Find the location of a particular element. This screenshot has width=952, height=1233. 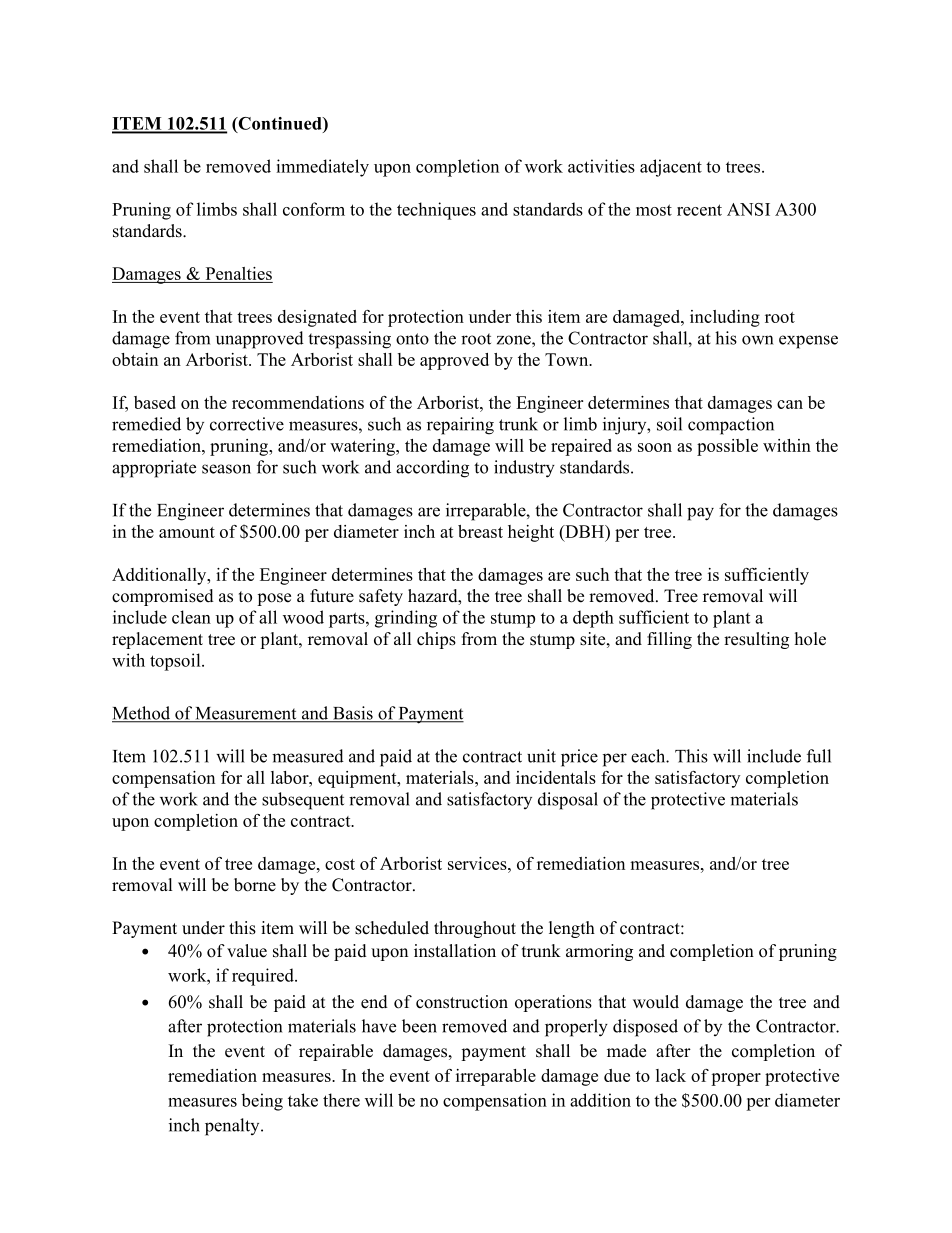

services is located at coordinates (478, 863).
